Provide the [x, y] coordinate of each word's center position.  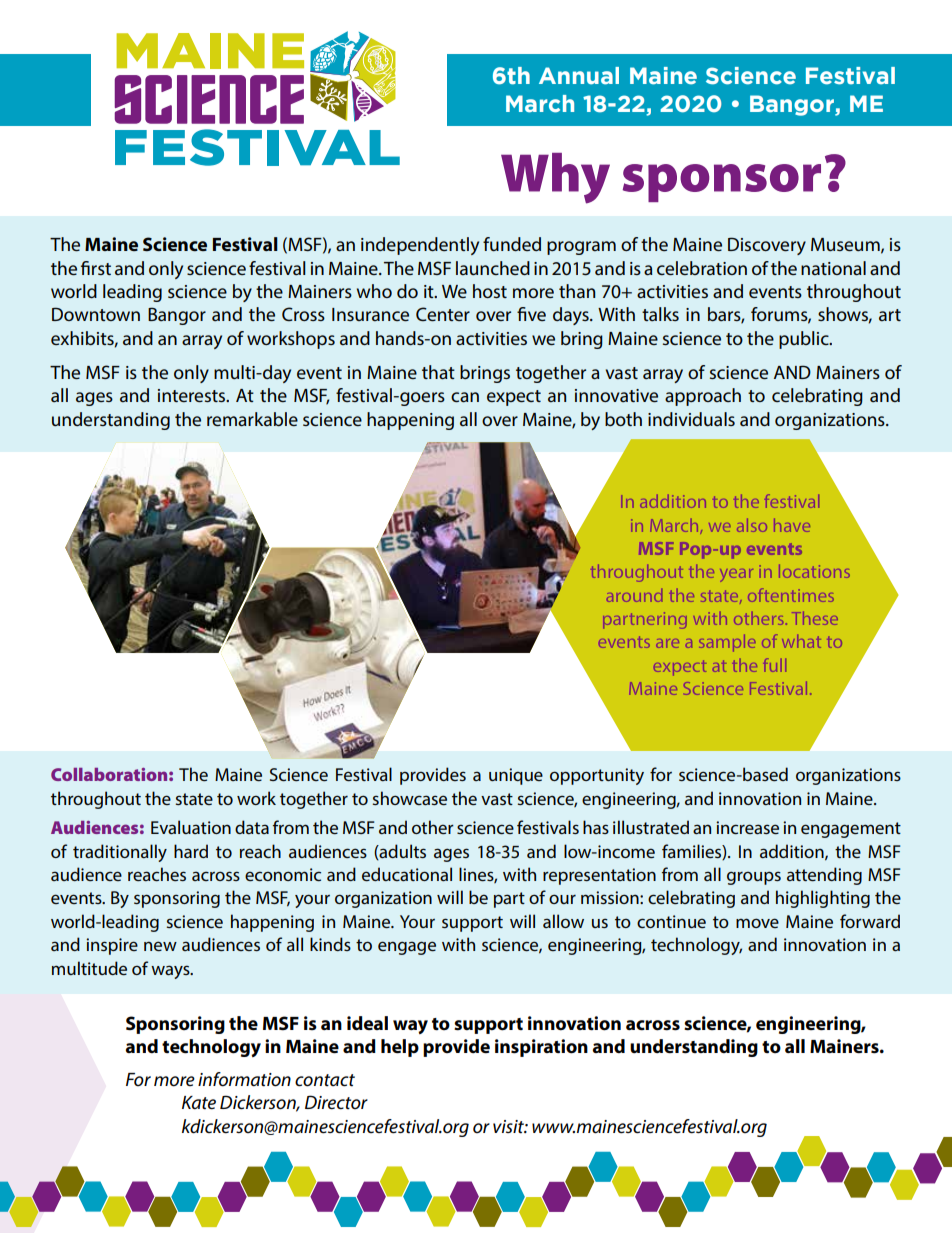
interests [193, 395]
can [465, 397]
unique [516, 776]
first [96, 268]
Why [555, 178]
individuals [691, 419]
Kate [199, 1103]
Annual [579, 76]
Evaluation [191, 827]
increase [747, 827]
